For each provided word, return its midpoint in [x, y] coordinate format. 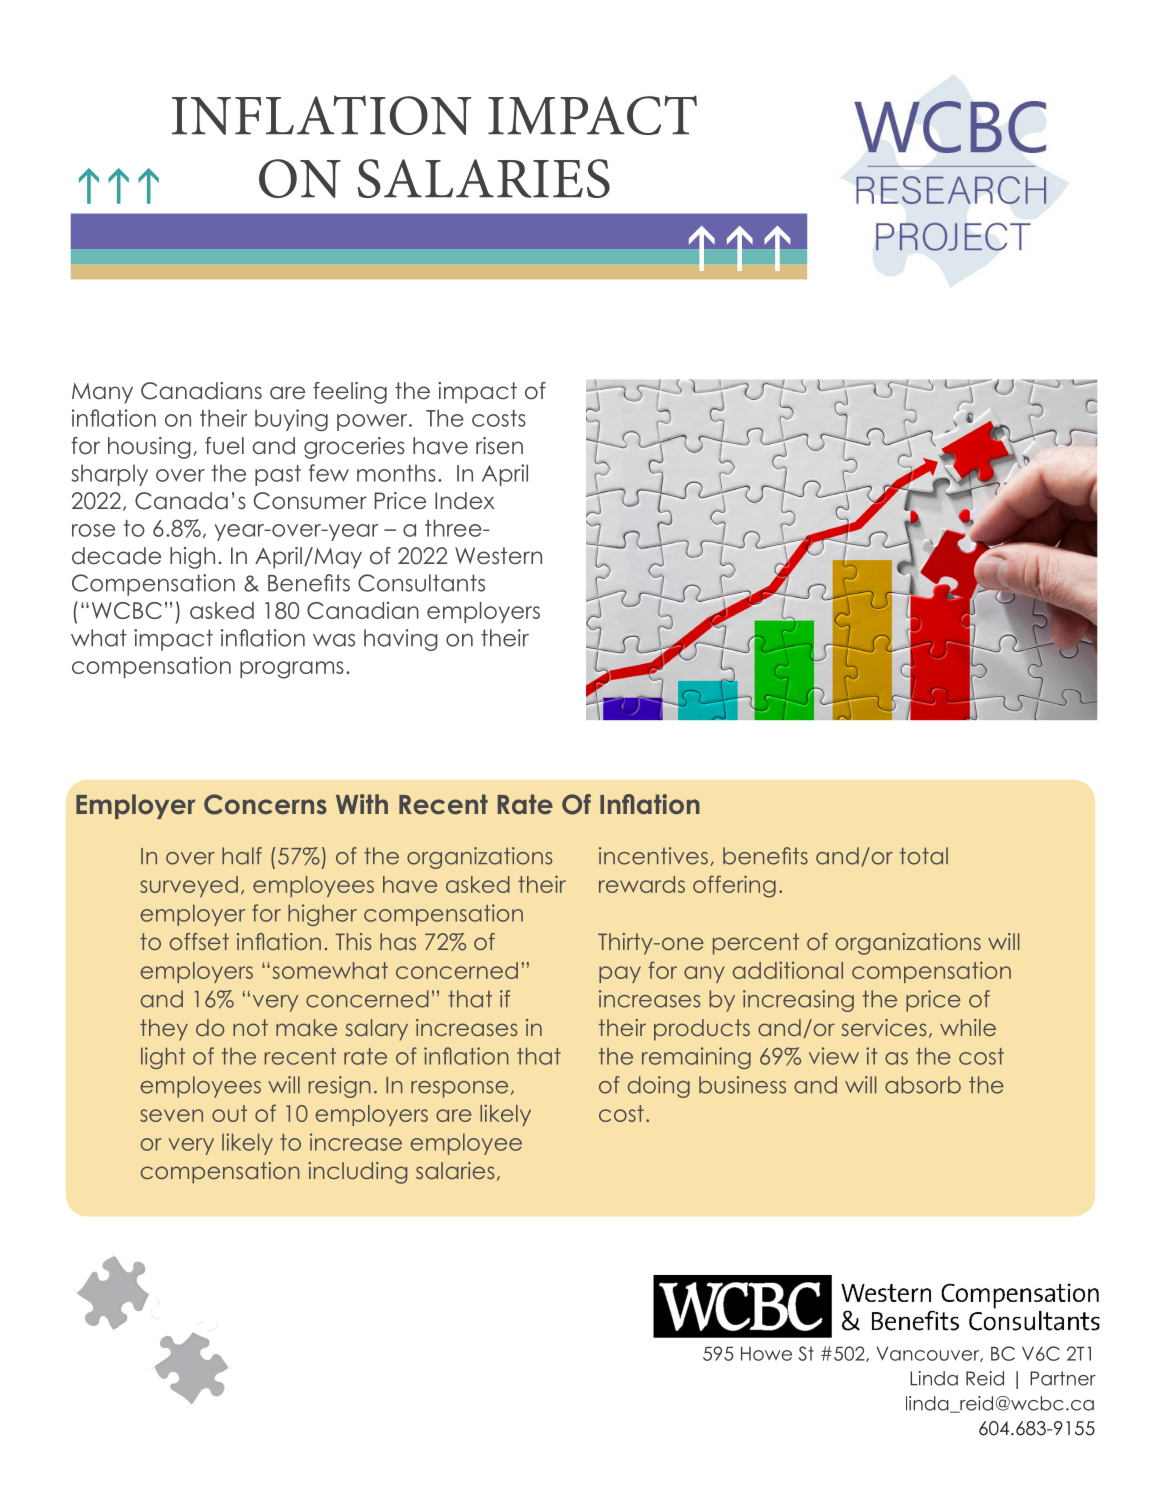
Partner [1063, 1378]
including [357, 1173]
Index [464, 501]
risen [499, 446]
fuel [224, 446]
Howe [766, 1354]
